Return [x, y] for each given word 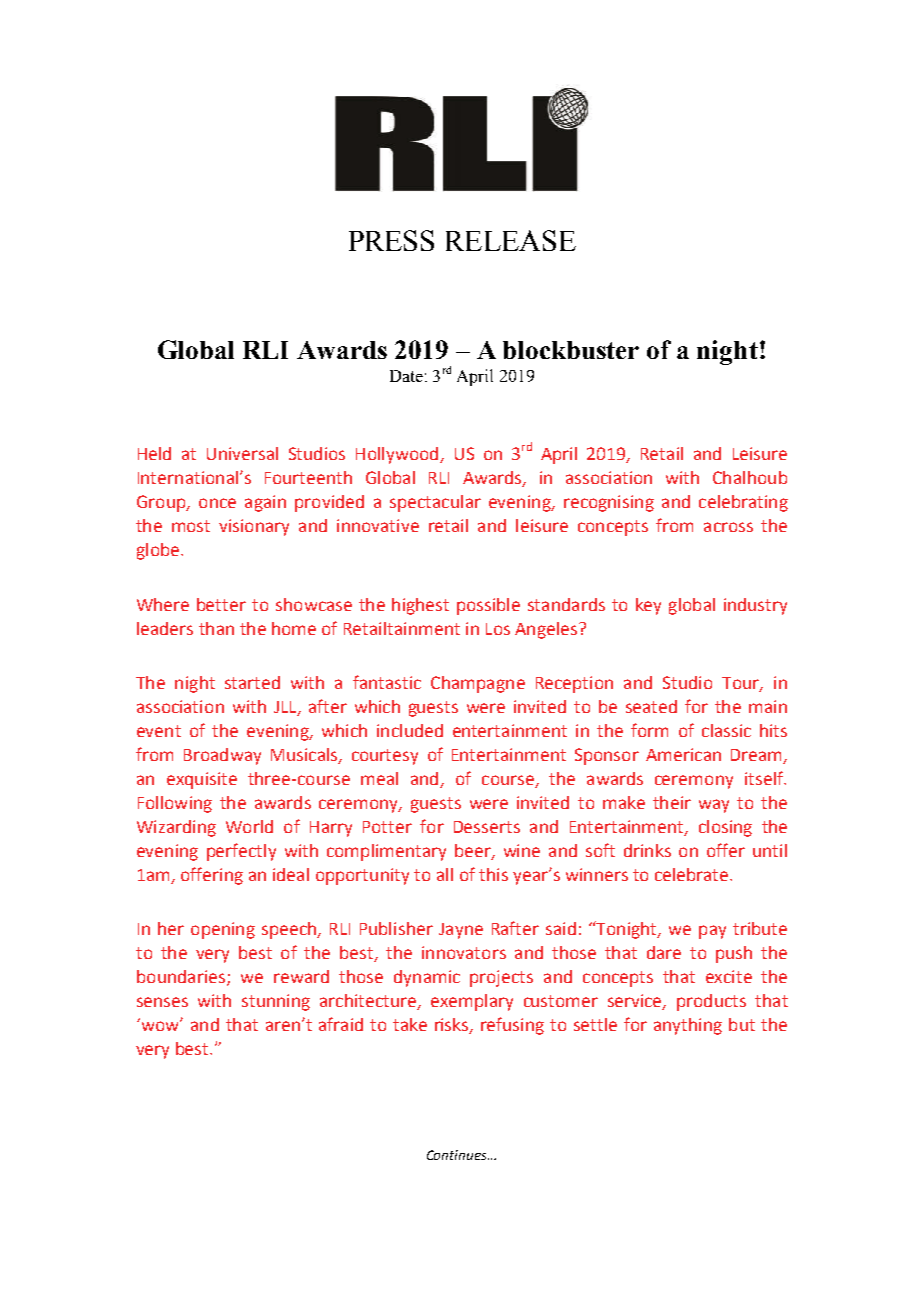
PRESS [391, 240]
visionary [254, 527]
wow [160, 1025]
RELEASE [511, 240]
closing [725, 828]
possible [488, 606]
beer [474, 851]
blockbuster [571, 350]
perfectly [241, 852]
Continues [458, 1155]
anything [688, 1026]
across [728, 527]
